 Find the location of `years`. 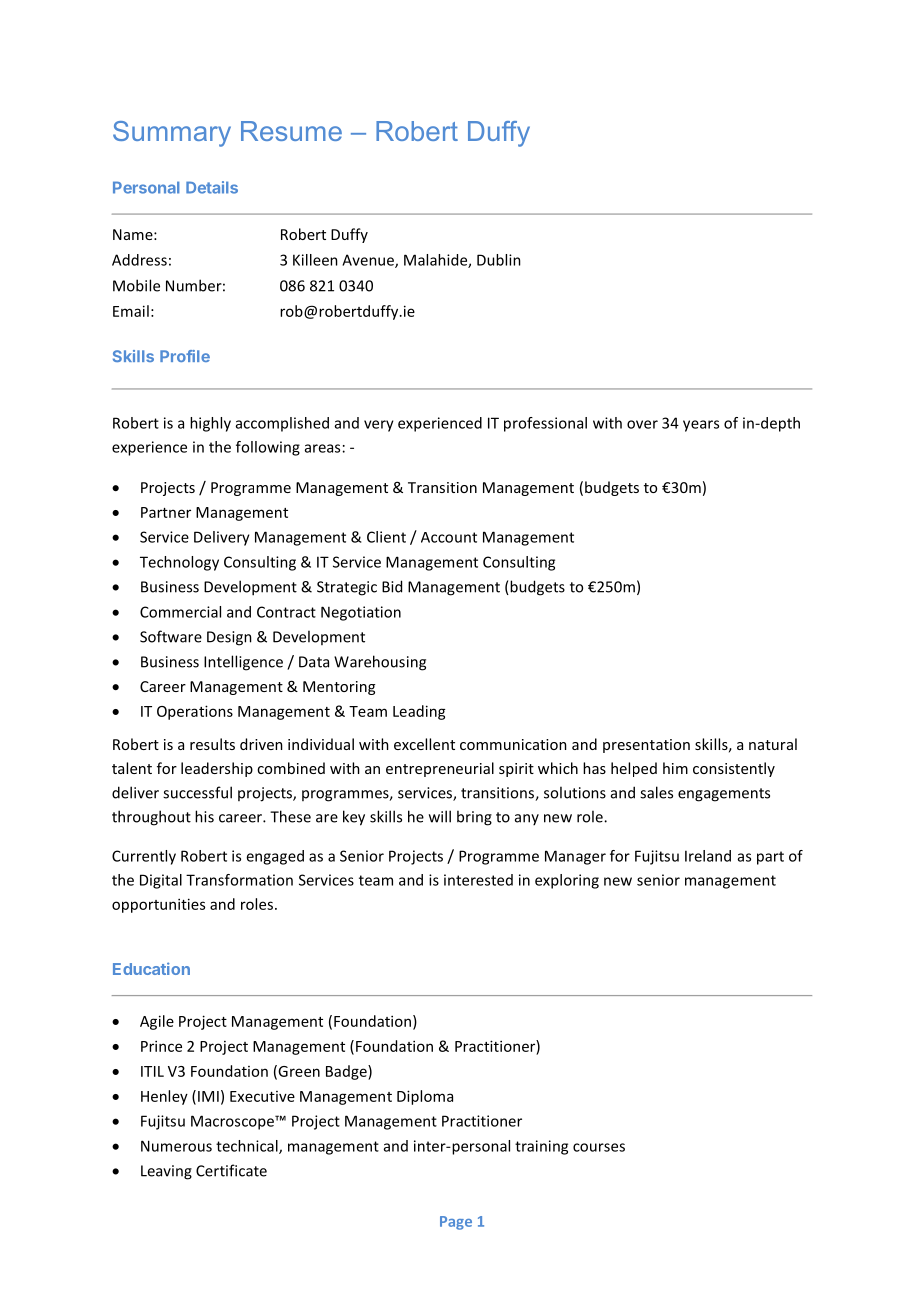

years is located at coordinates (701, 426).
